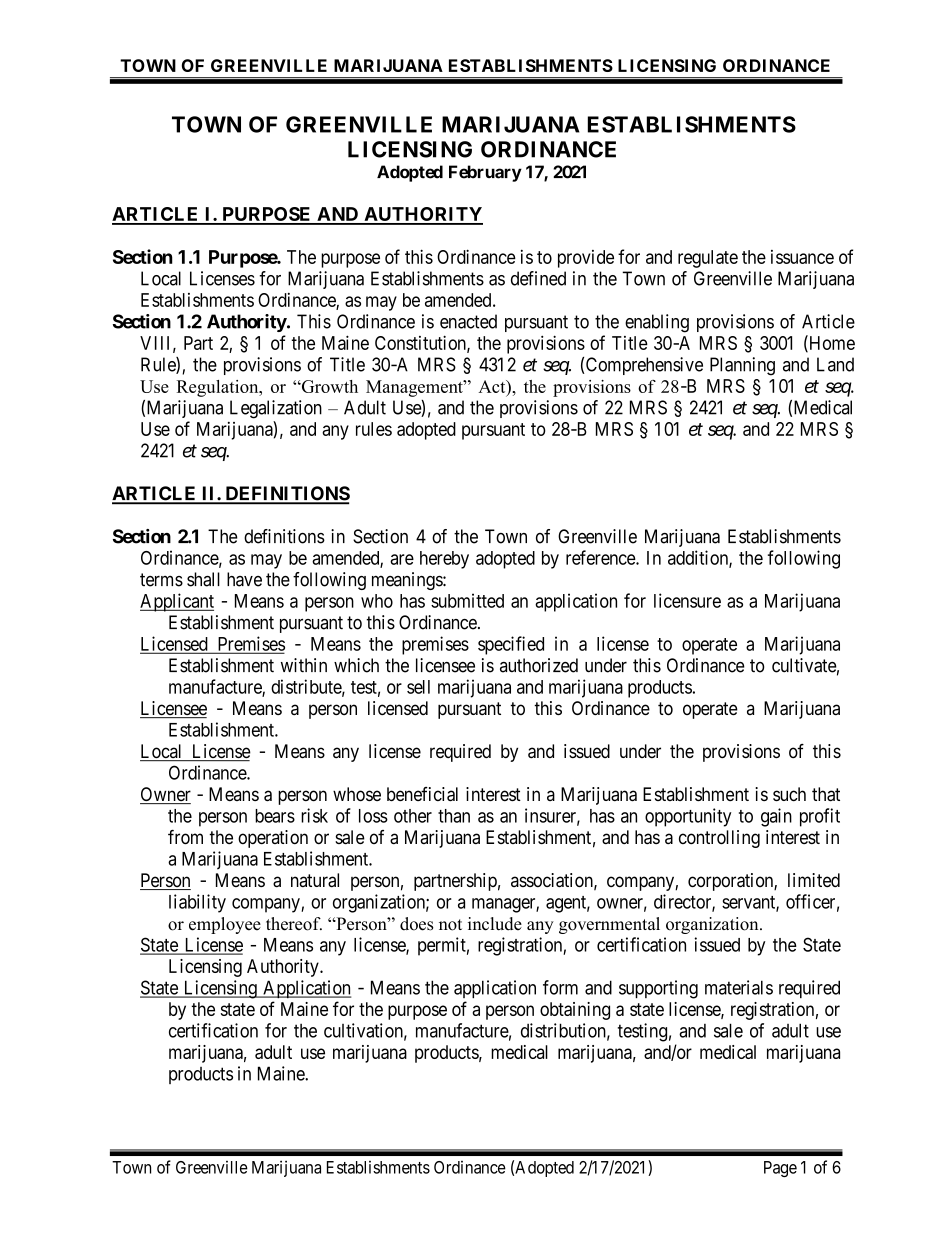  Describe the element at coordinates (687, 600) in the screenshot. I see `licensure` at that location.
